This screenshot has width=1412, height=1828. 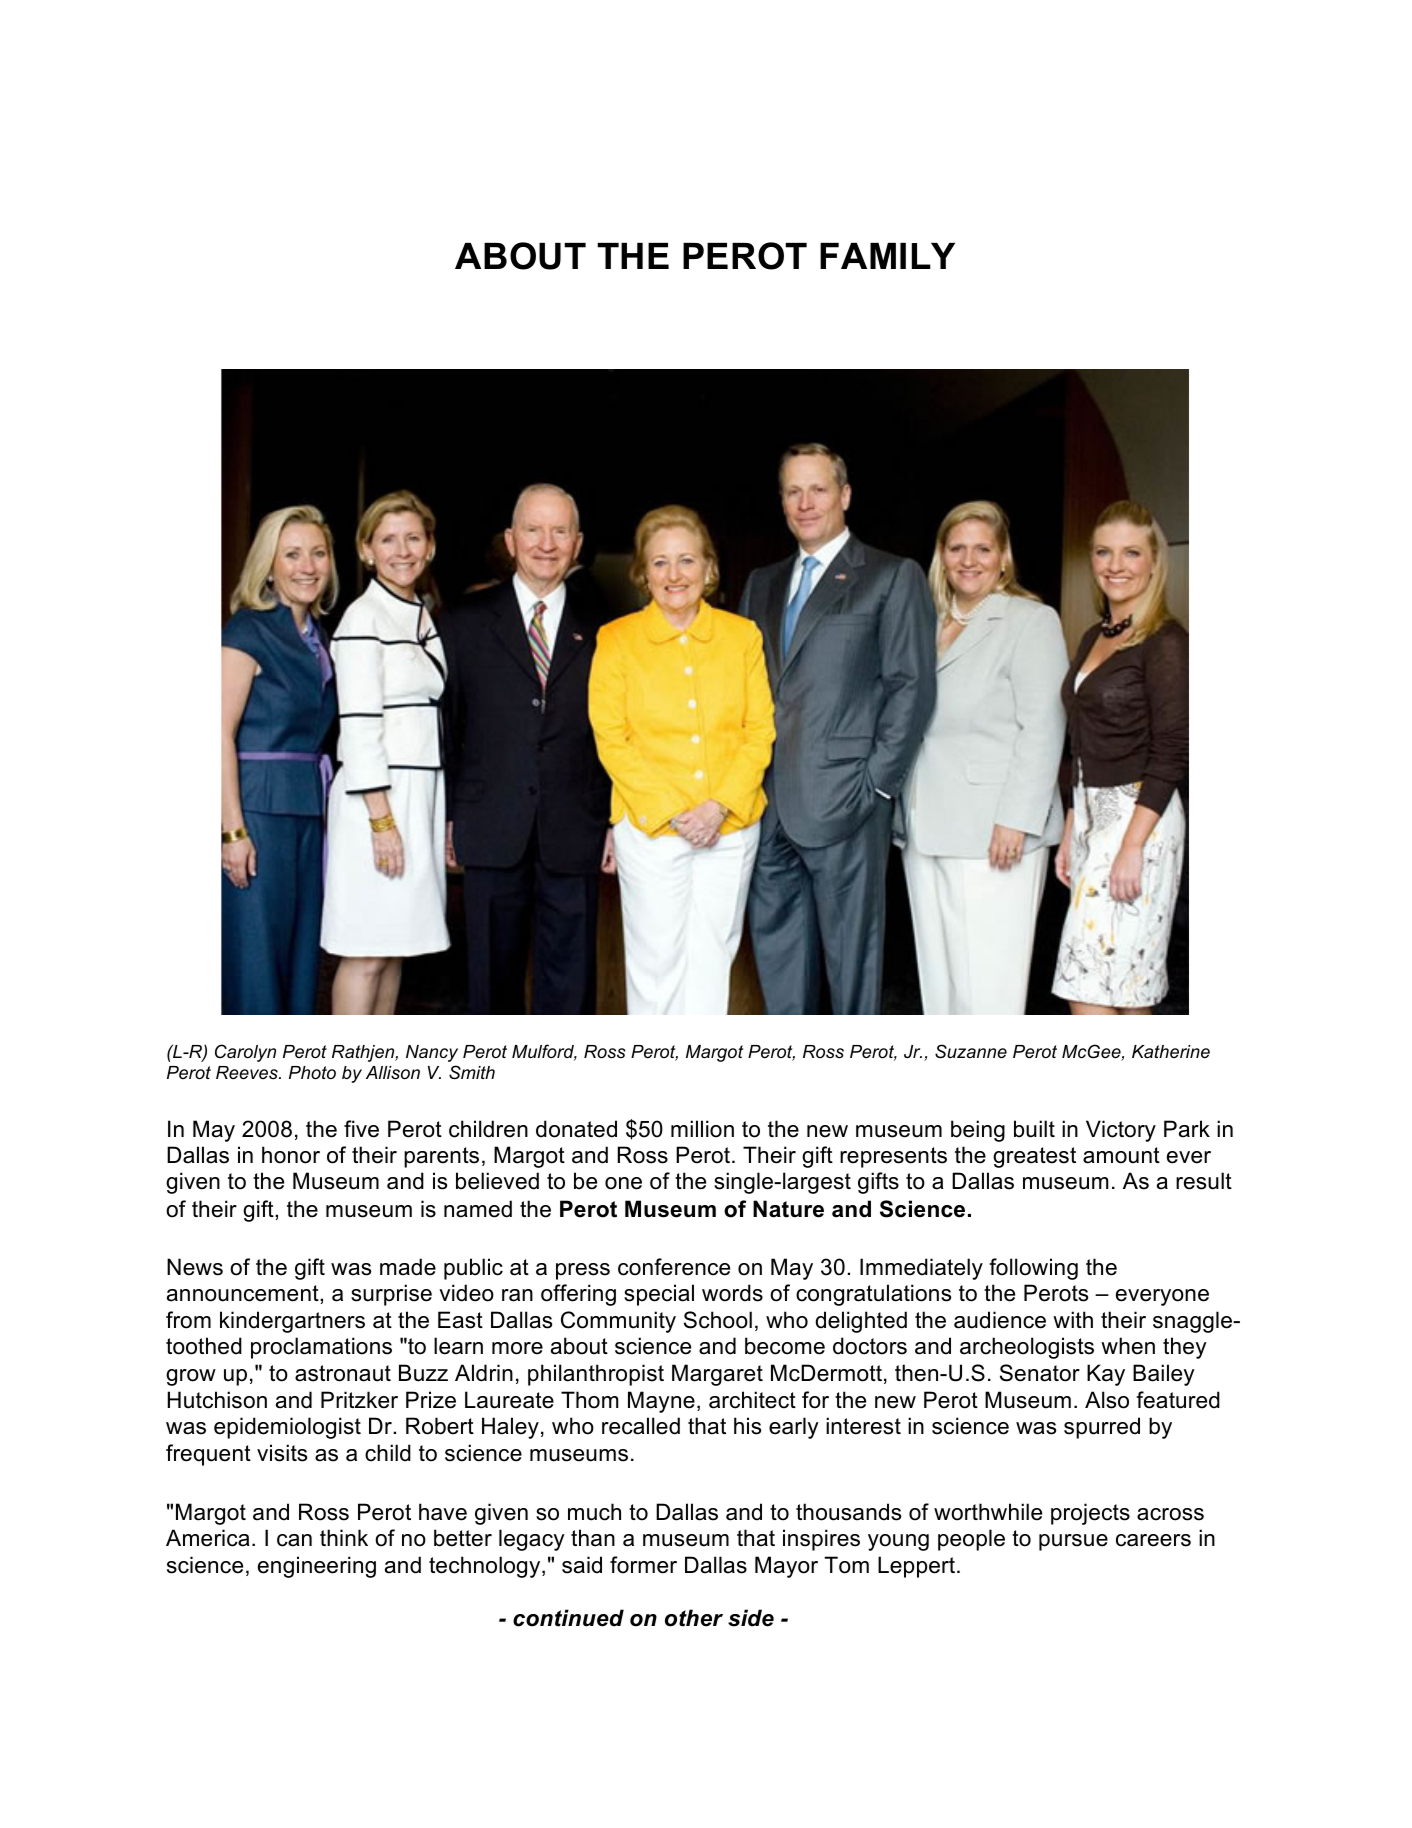 What do you see at coordinates (887, 256) in the screenshot?
I see `FAMILY` at bounding box center [887, 256].
